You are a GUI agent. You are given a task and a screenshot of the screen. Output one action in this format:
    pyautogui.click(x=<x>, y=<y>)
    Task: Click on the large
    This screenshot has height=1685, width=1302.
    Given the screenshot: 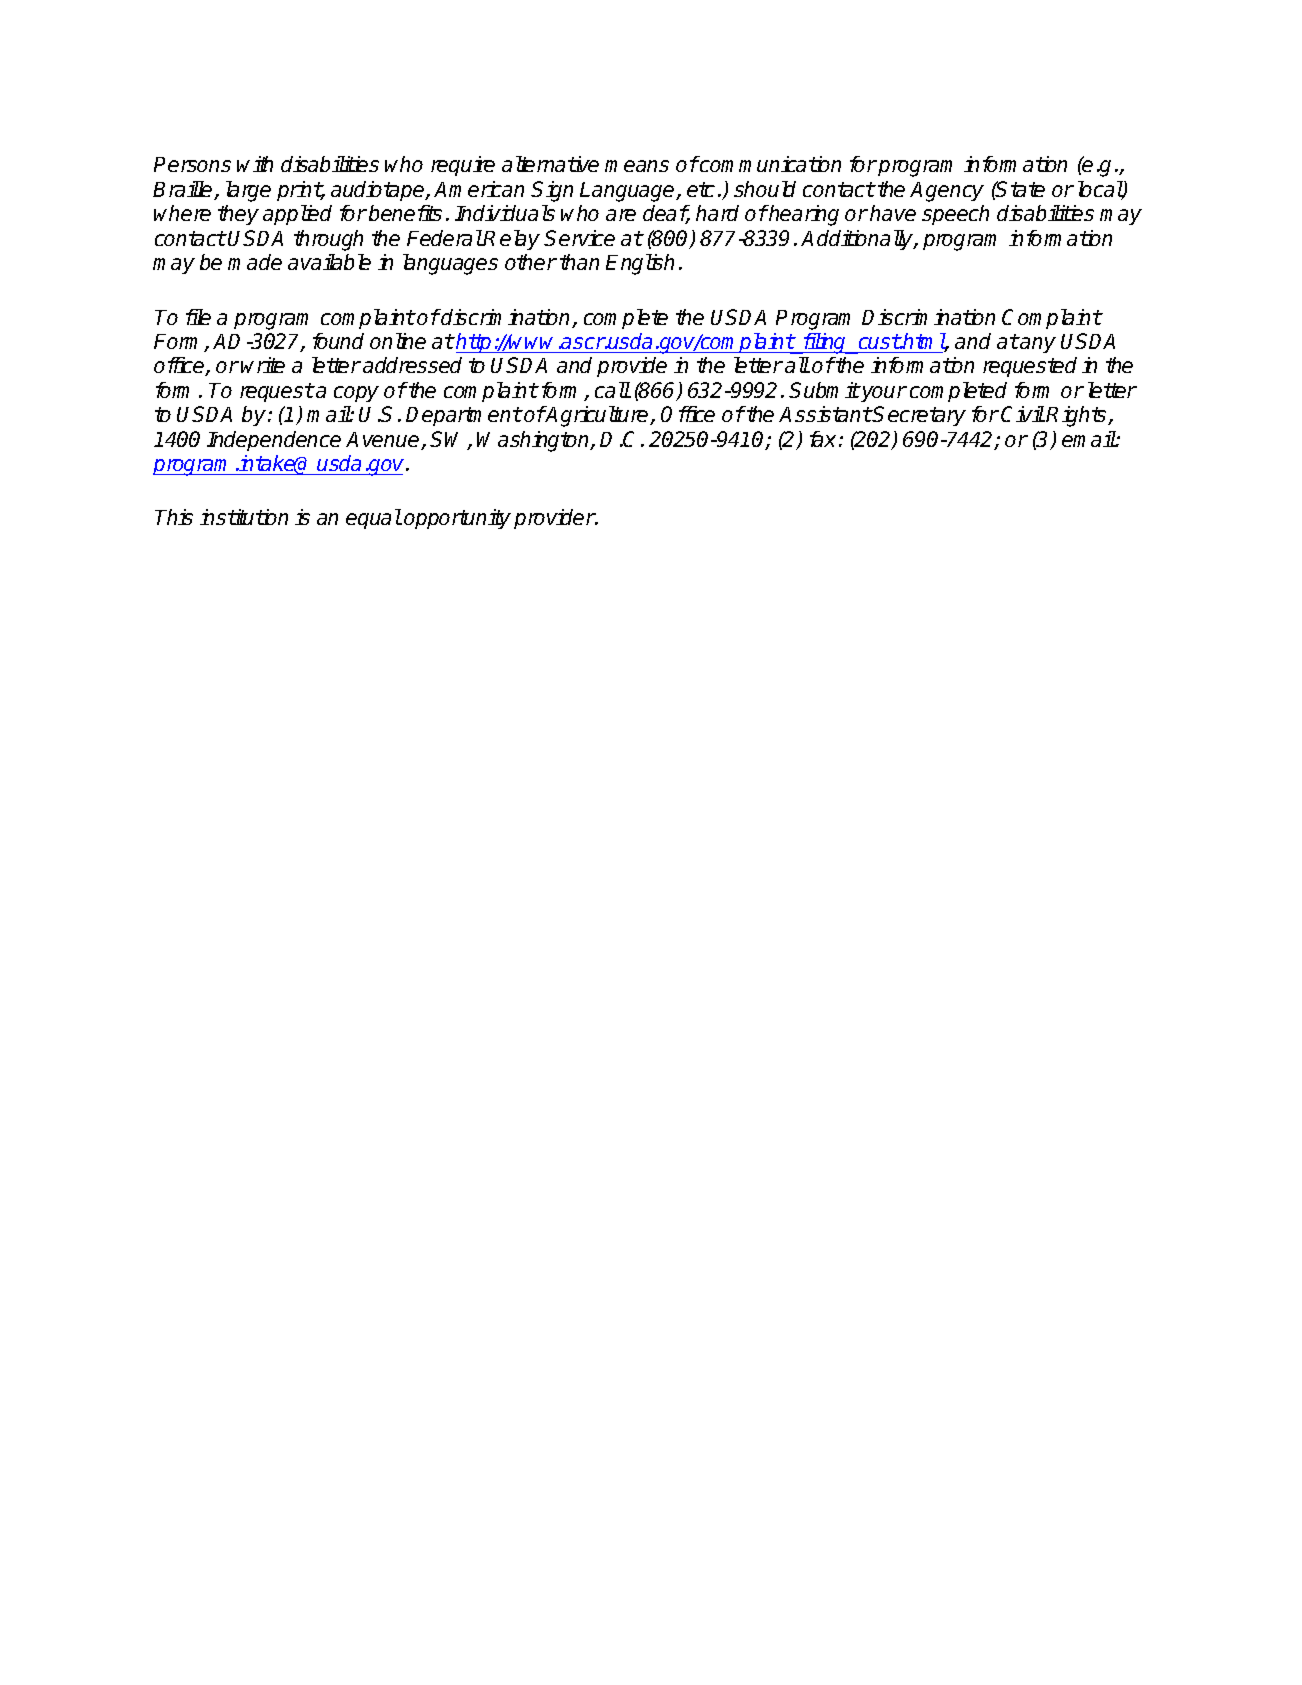 What is the action you would take?
    pyautogui.click(x=248, y=191)
